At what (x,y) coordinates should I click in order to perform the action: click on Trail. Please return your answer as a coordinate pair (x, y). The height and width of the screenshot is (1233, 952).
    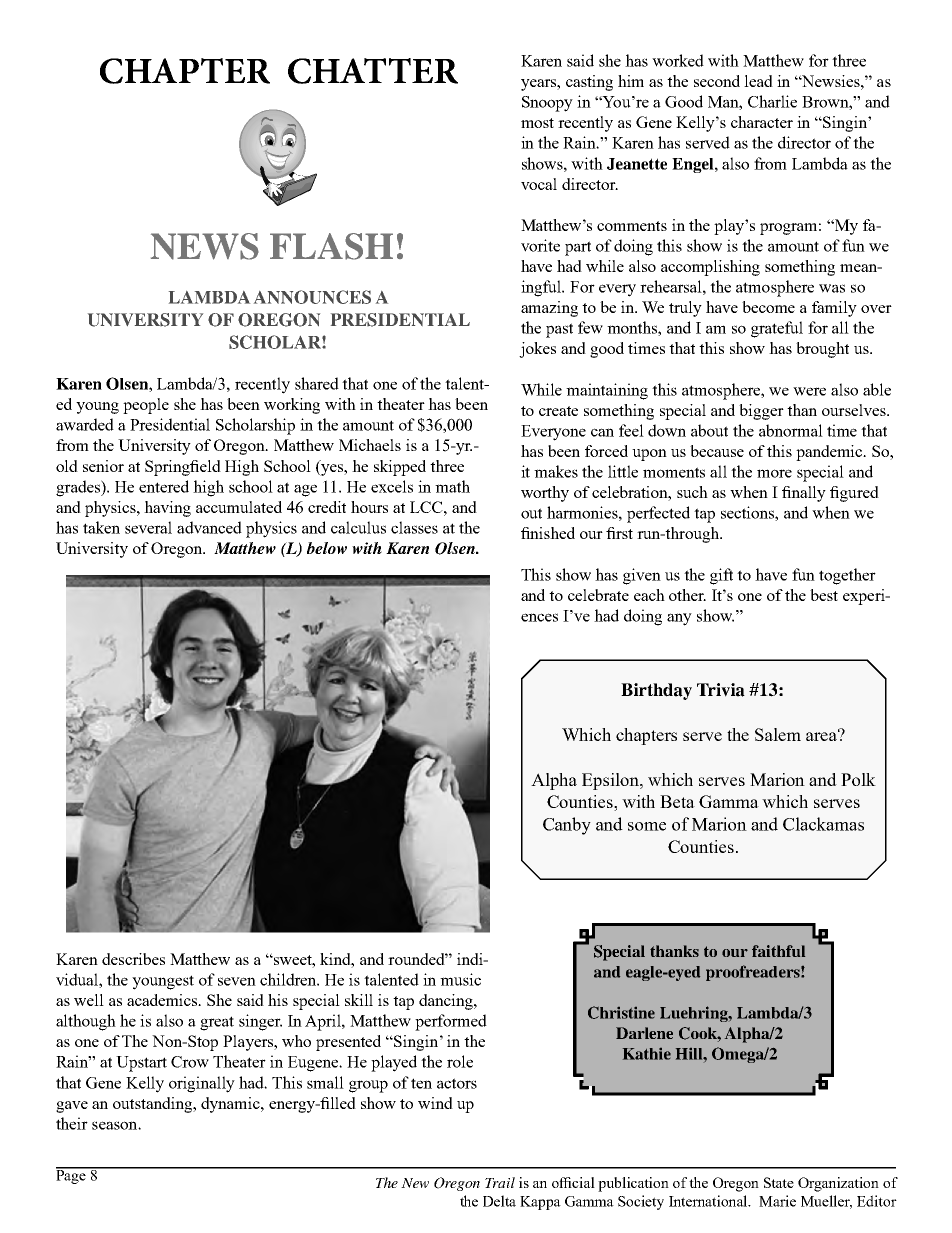
    Looking at the image, I should click on (500, 1182).
